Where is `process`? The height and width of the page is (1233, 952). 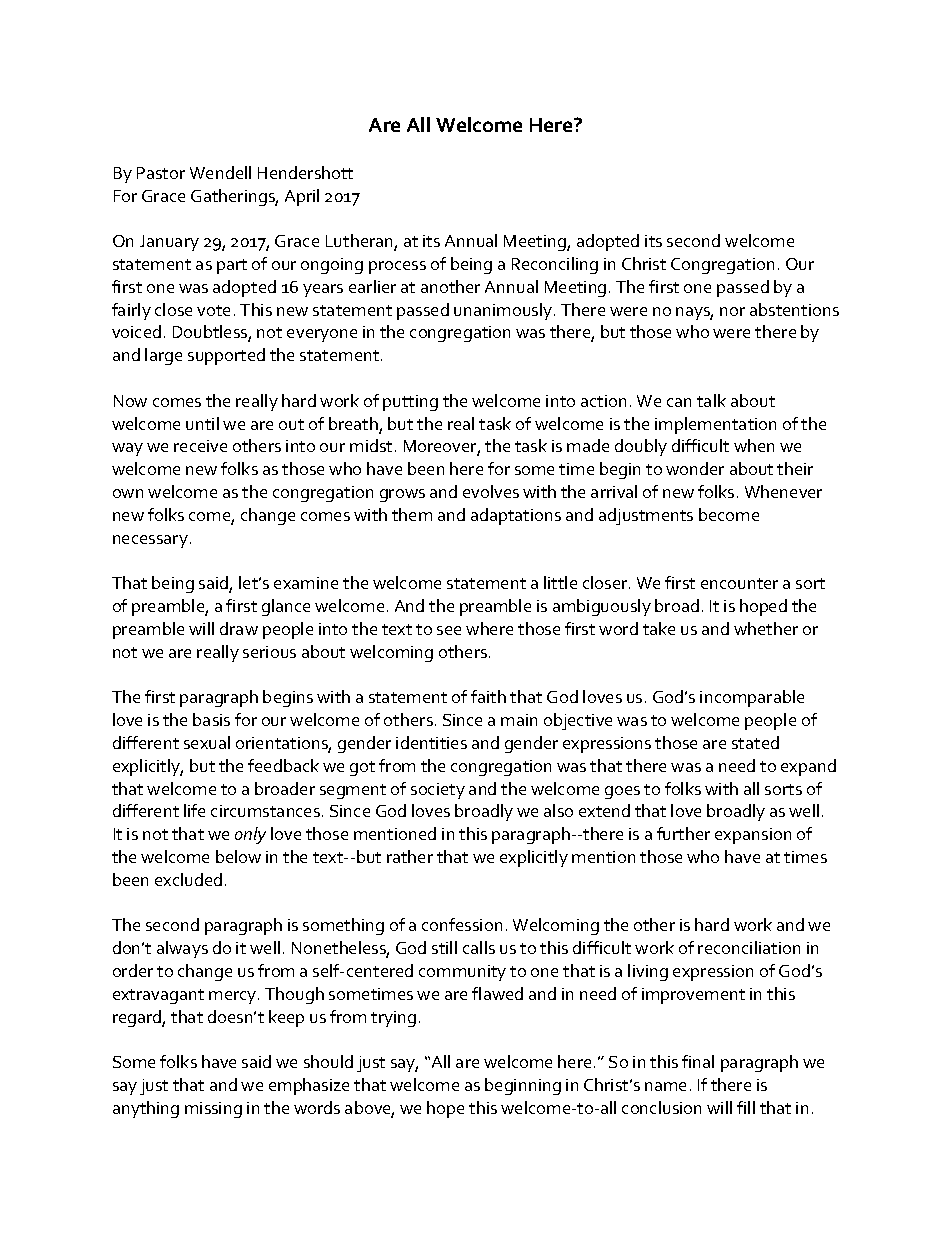
process is located at coordinates (397, 267).
